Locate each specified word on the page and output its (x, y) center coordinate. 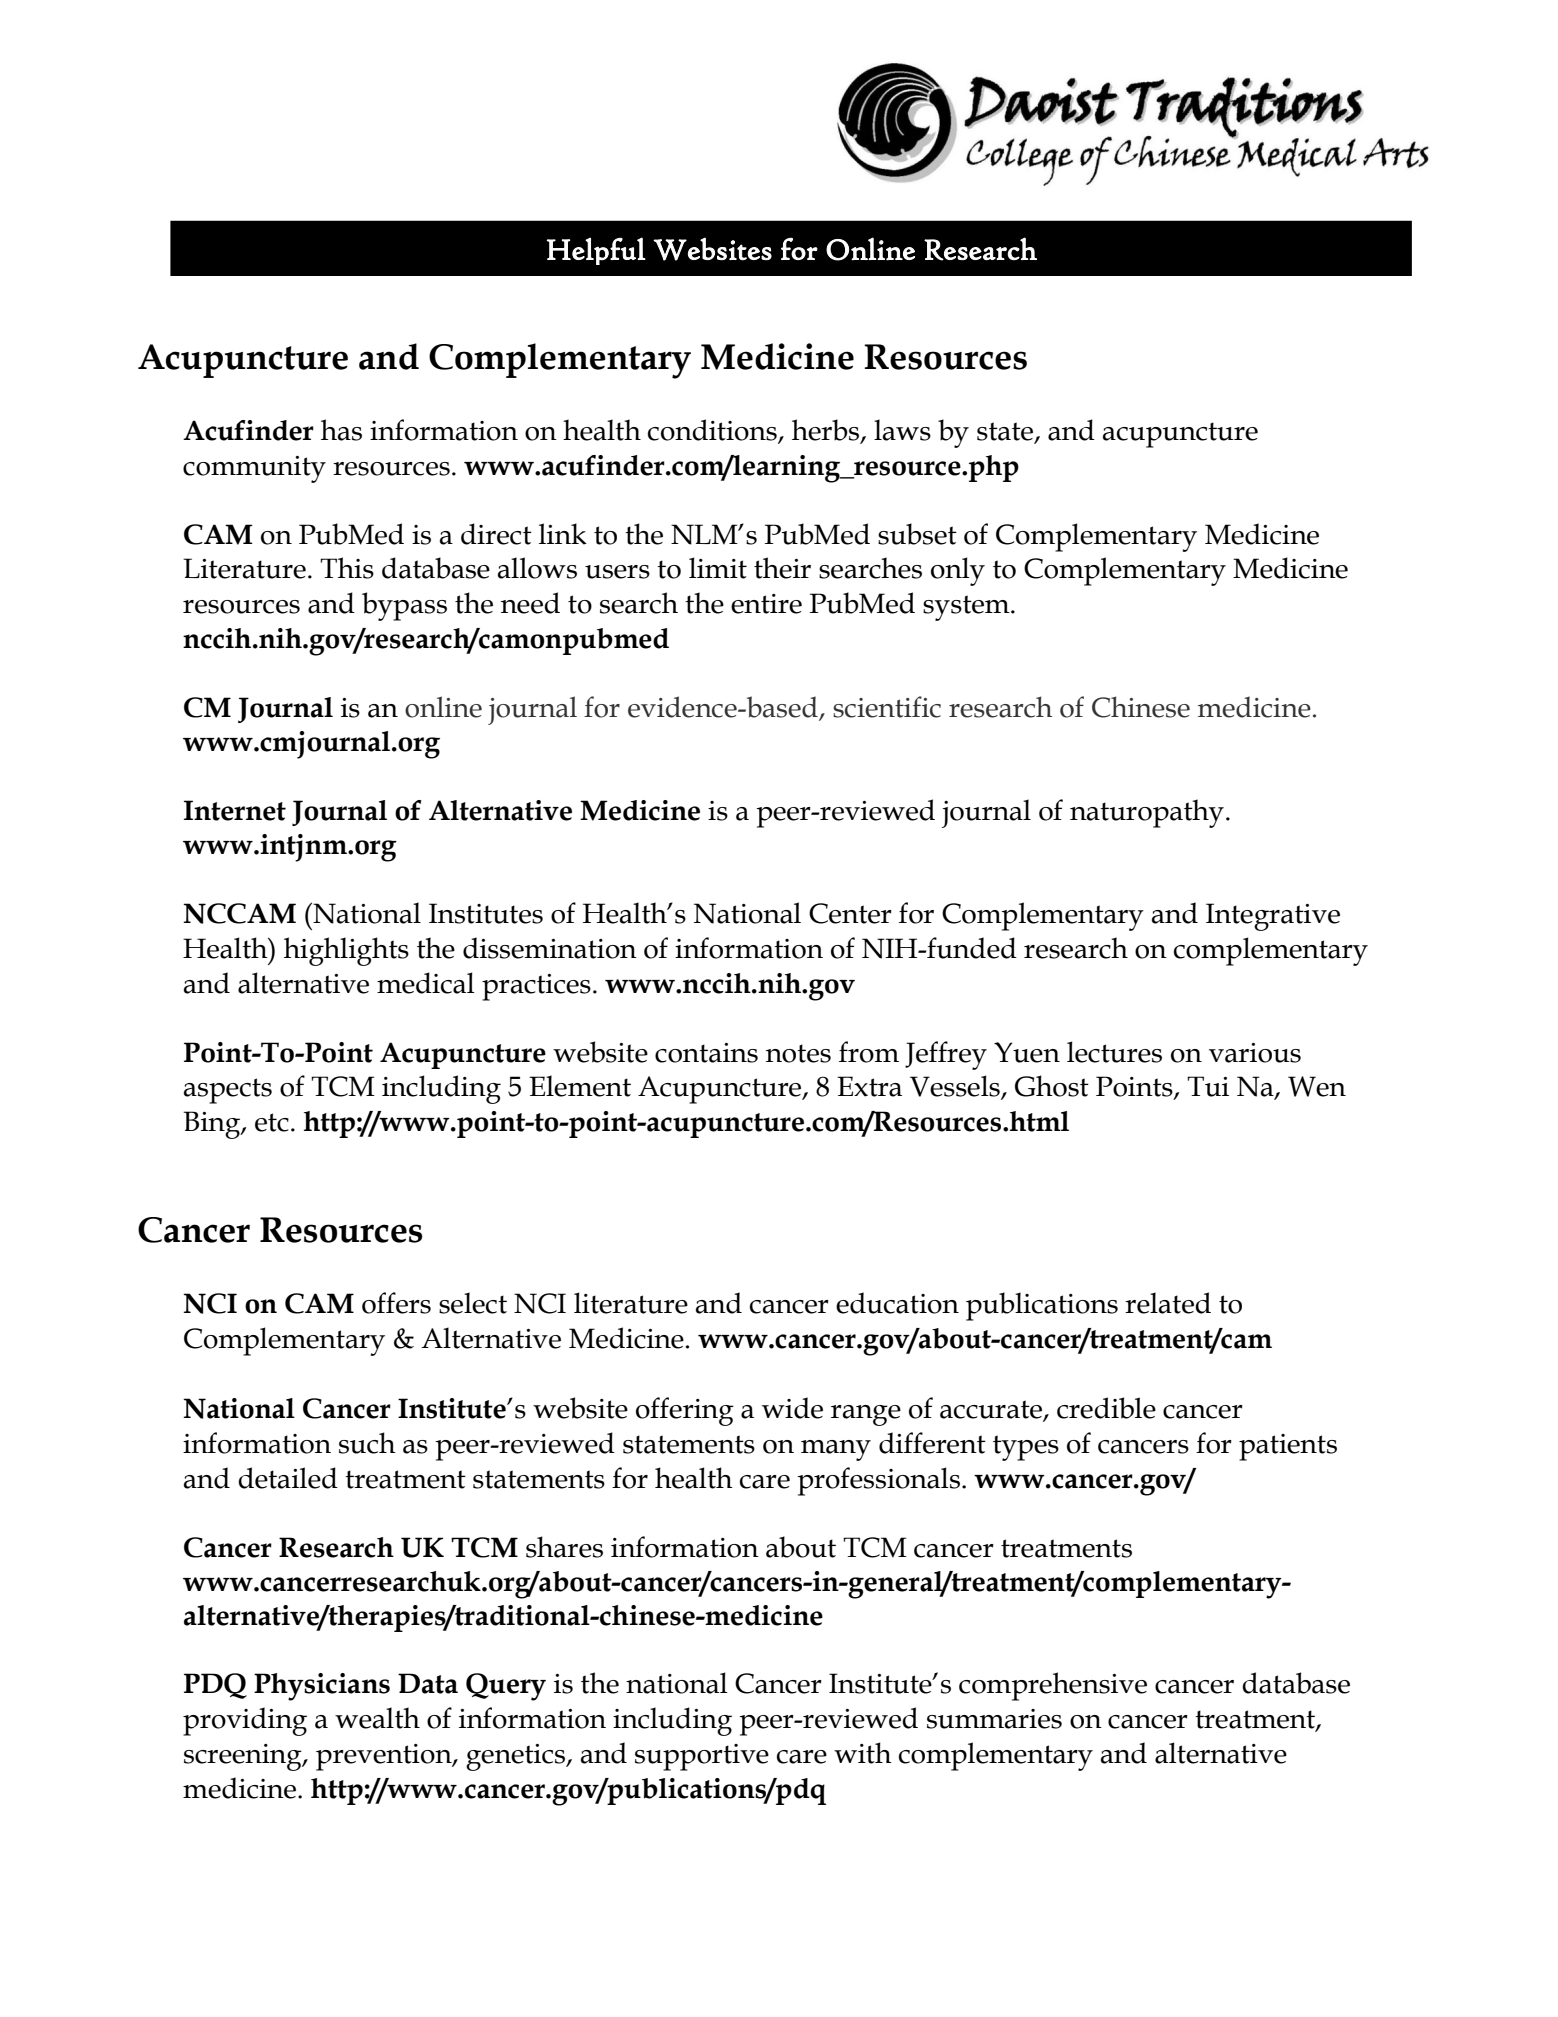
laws (902, 430)
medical (426, 983)
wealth (377, 1718)
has (341, 430)
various (1255, 1053)
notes (798, 1053)
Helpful (596, 251)
